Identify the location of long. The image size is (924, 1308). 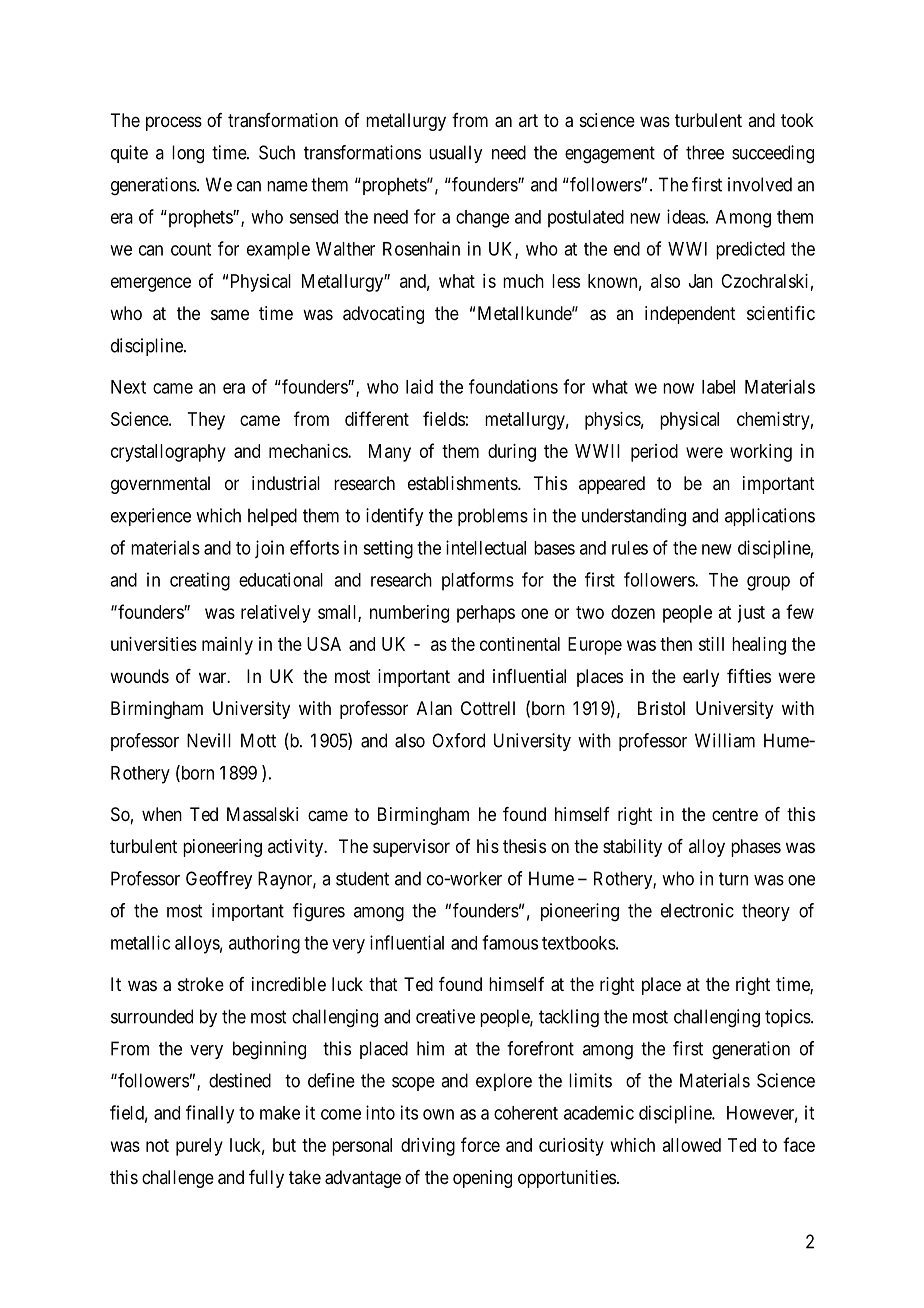
(188, 154).
